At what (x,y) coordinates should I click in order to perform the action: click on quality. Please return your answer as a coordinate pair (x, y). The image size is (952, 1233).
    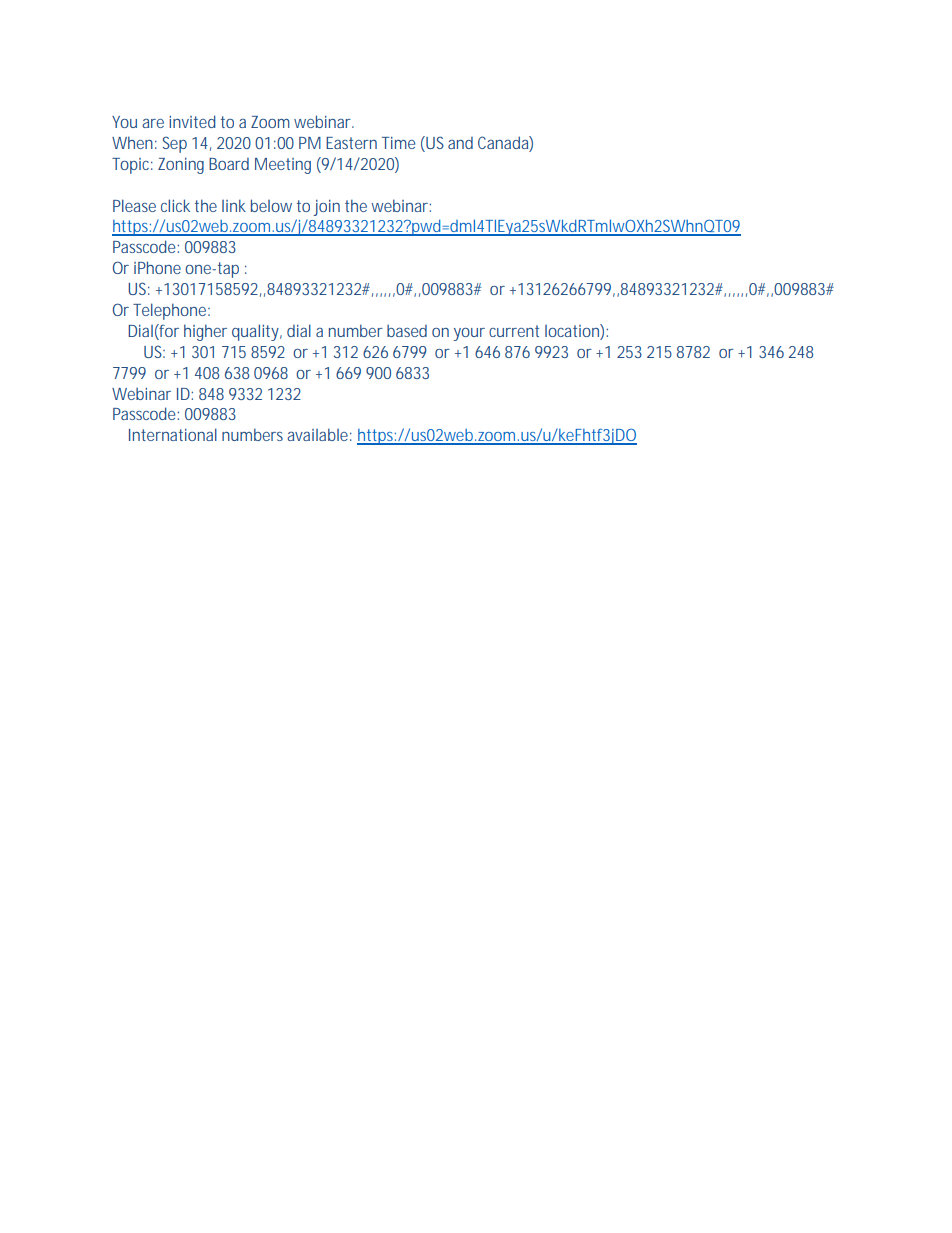
    Looking at the image, I should click on (257, 332).
